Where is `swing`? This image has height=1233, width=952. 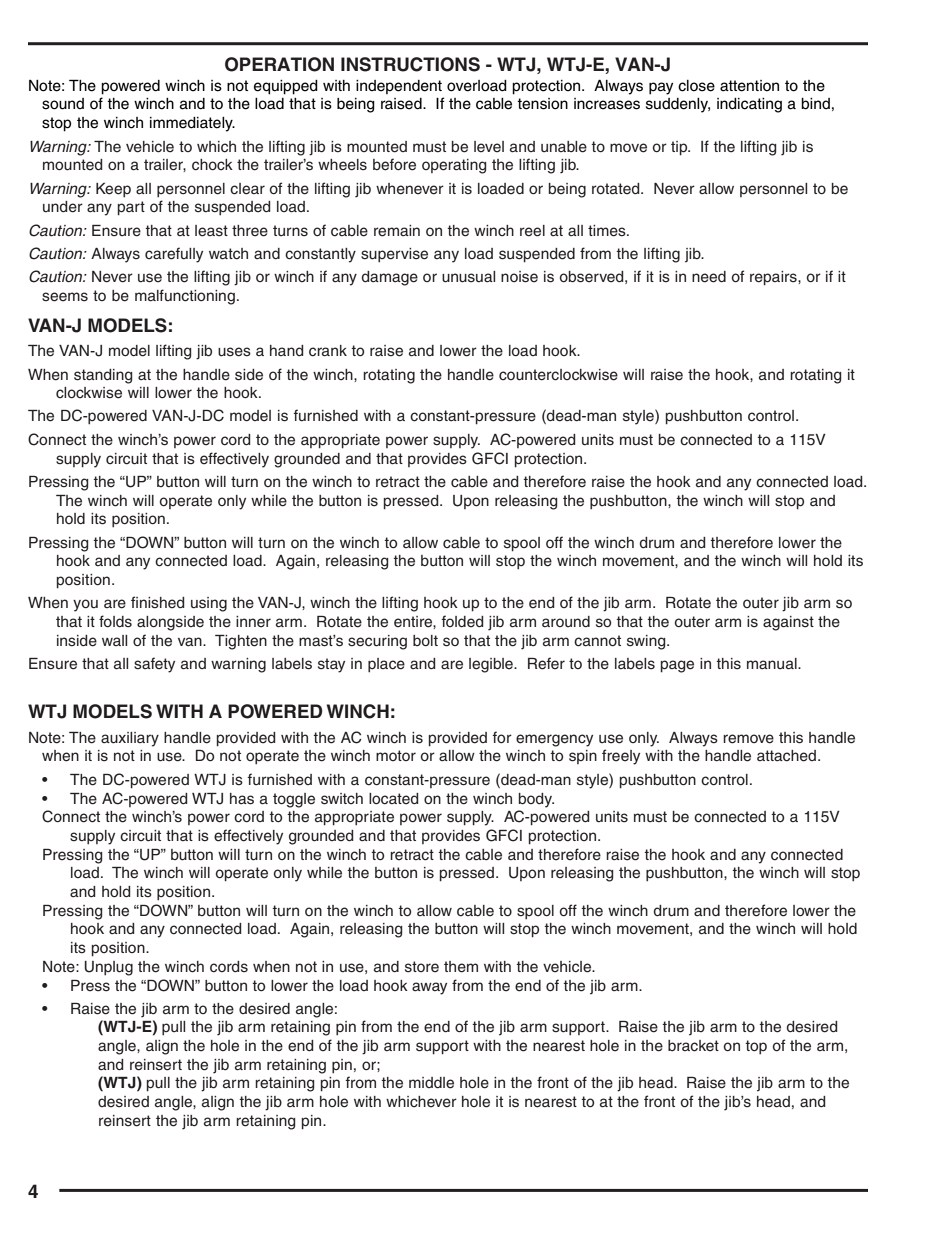
swing is located at coordinates (647, 642).
